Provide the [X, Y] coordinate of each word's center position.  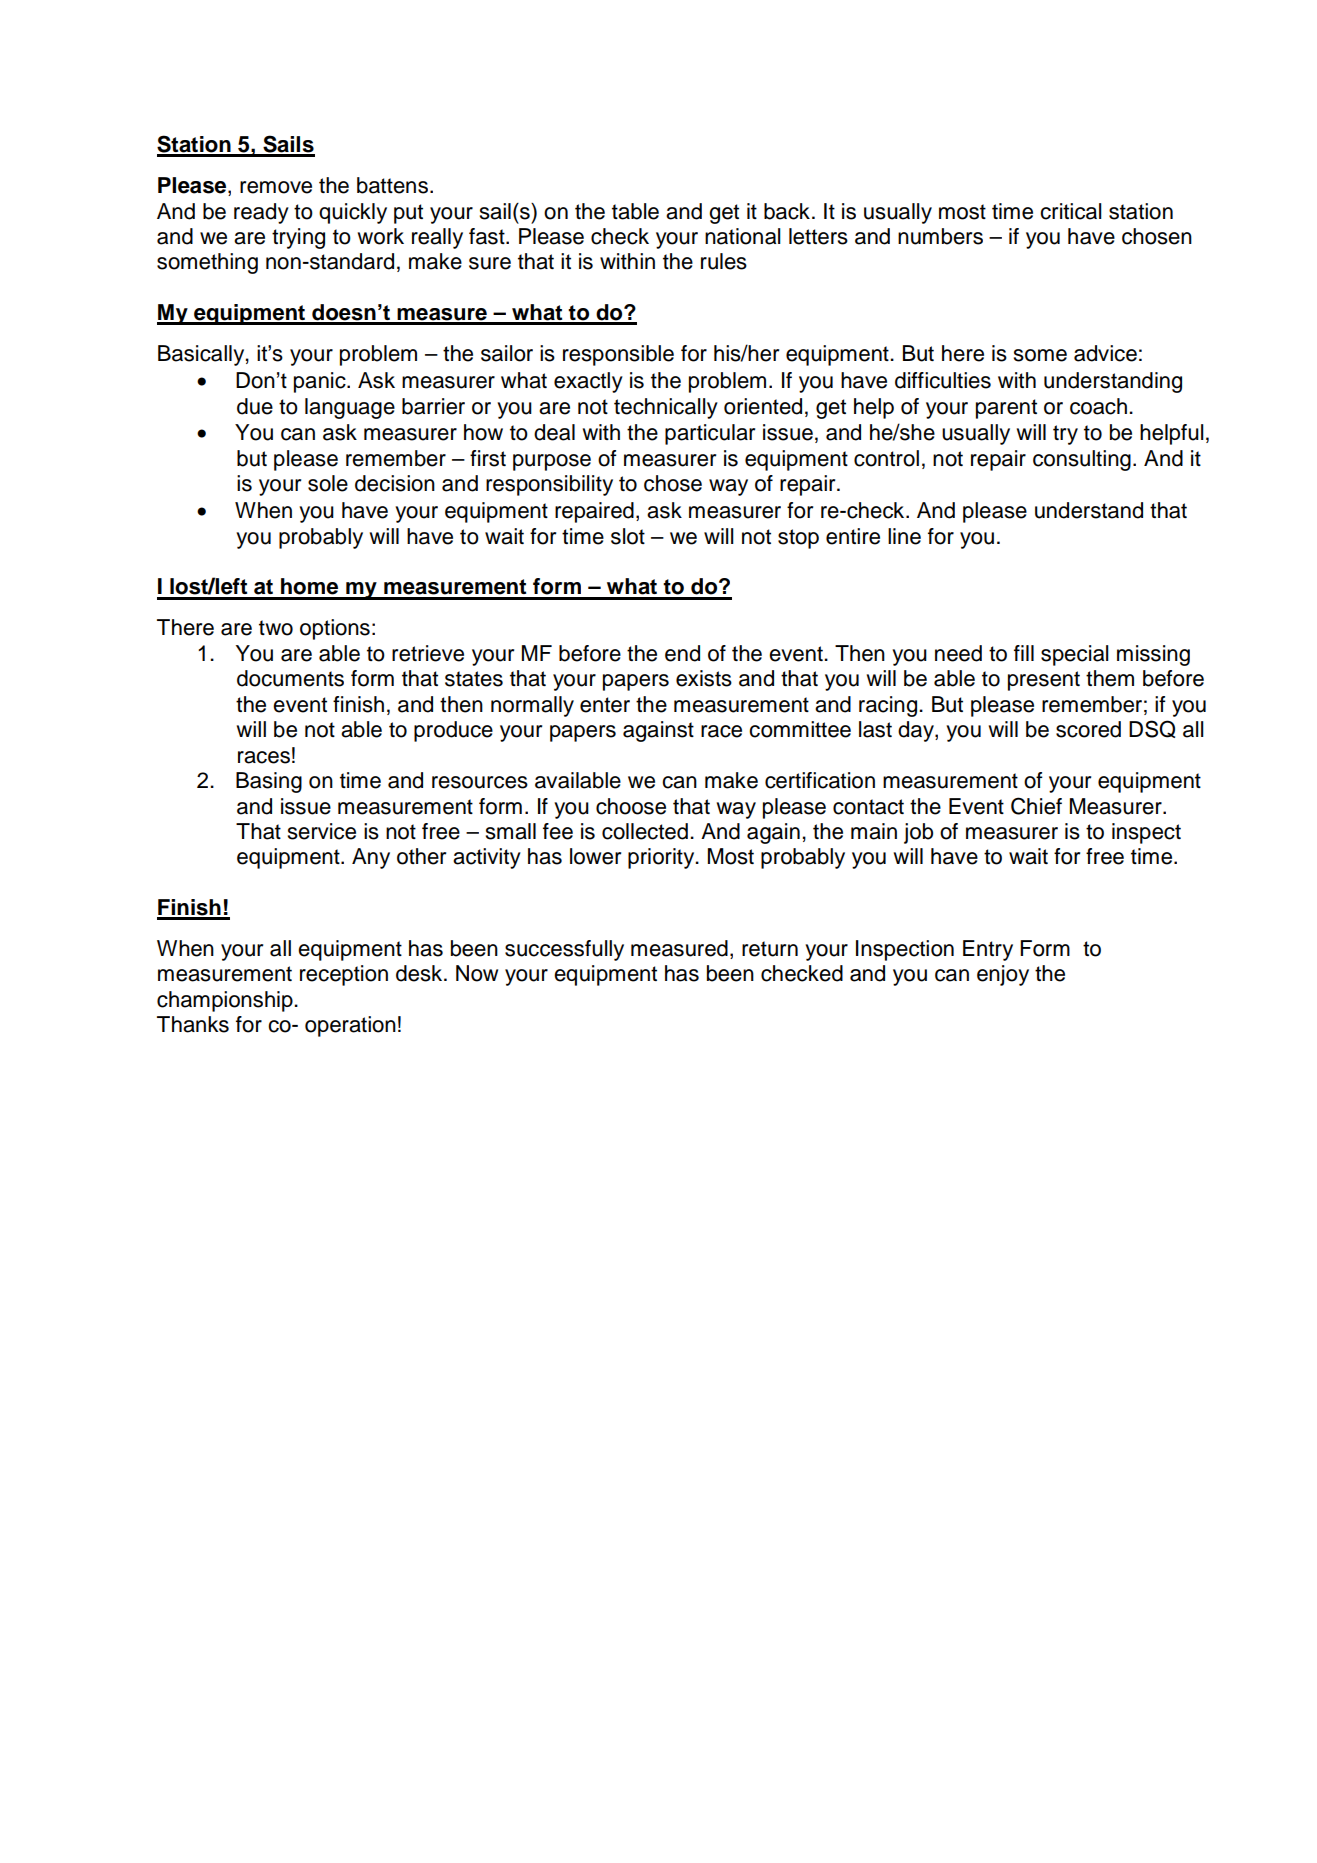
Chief [1036, 806]
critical [1071, 211]
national [743, 236]
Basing [269, 782]
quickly [353, 213]
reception [344, 975]
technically [666, 408]
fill [1024, 653]
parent [1006, 409]
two [276, 628]
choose [631, 806]
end [682, 653]
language [350, 408]
